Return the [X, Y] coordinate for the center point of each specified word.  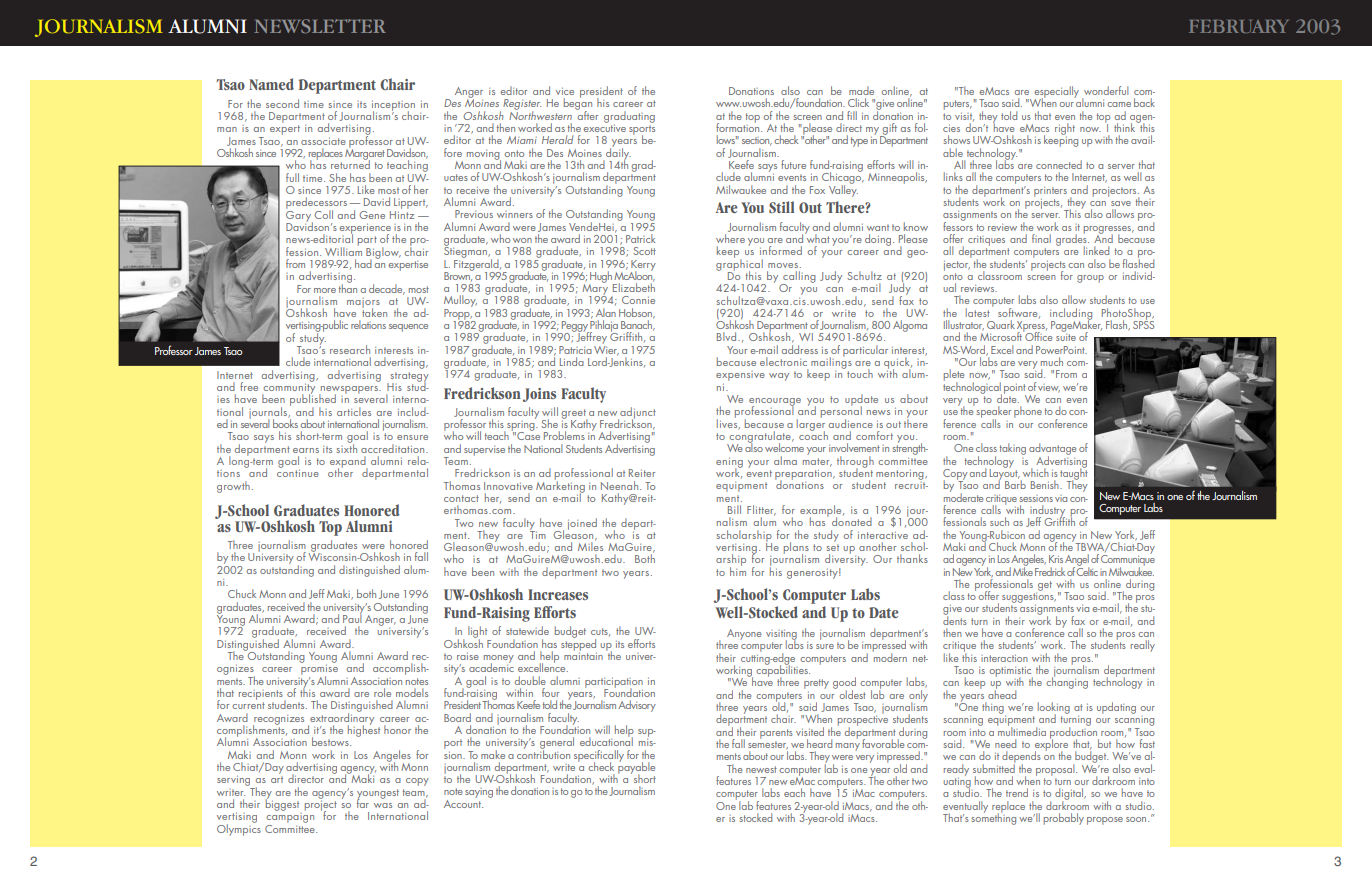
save [1121, 203]
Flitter [761, 510]
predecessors [316, 204]
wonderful [1106, 90]
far [363, 802]
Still [781, 207]
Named [271, 84]
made [861, 90]
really [1143, 646]
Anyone [744, 634]
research [350, 349]
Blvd [728, 336]
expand [349, 463]
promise [319, 670]
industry [1046, 512]
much [1052, 361]
